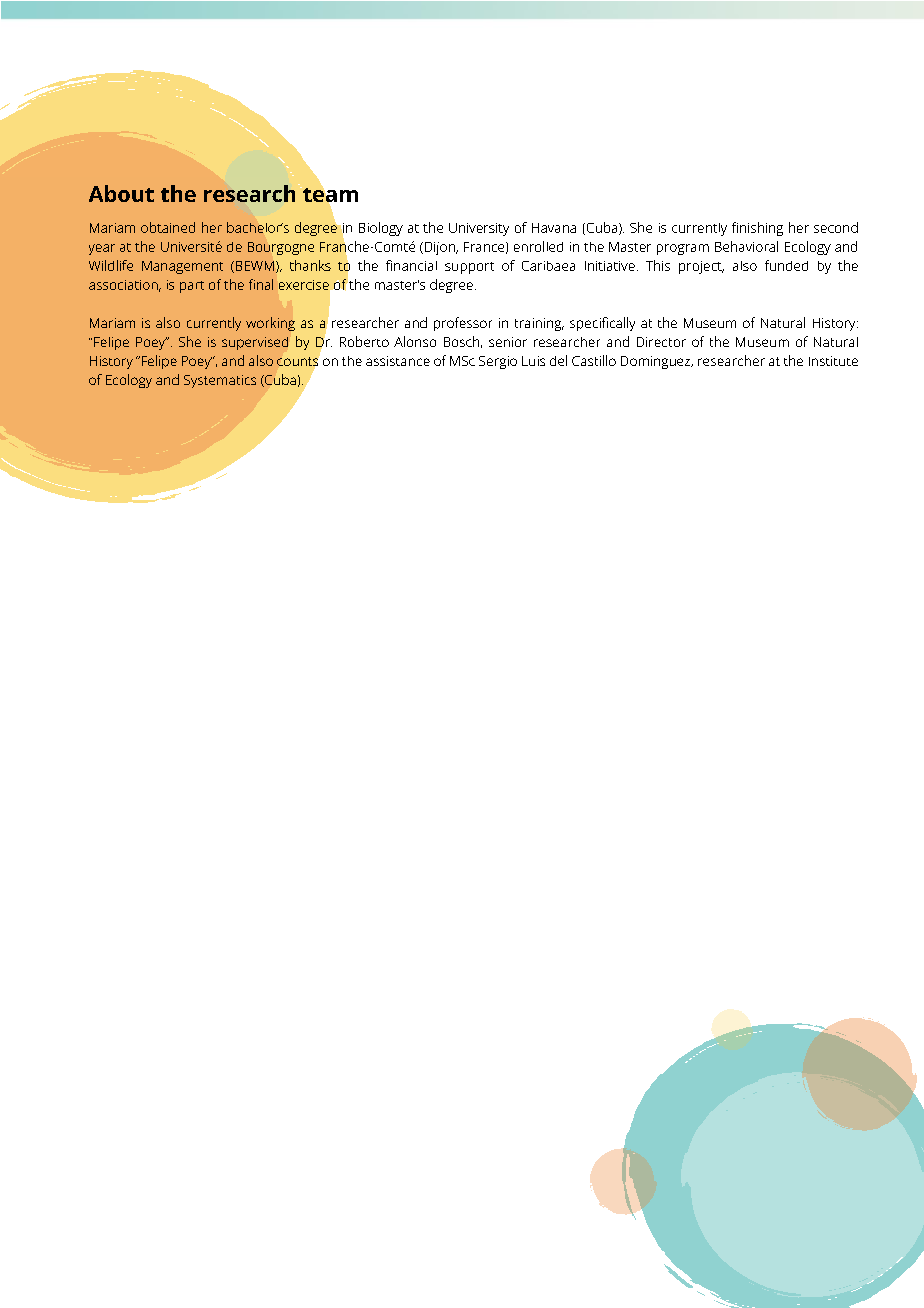 This screenshot has width=924, height=1308. I want to click on Systematics, so click(220, 381).
